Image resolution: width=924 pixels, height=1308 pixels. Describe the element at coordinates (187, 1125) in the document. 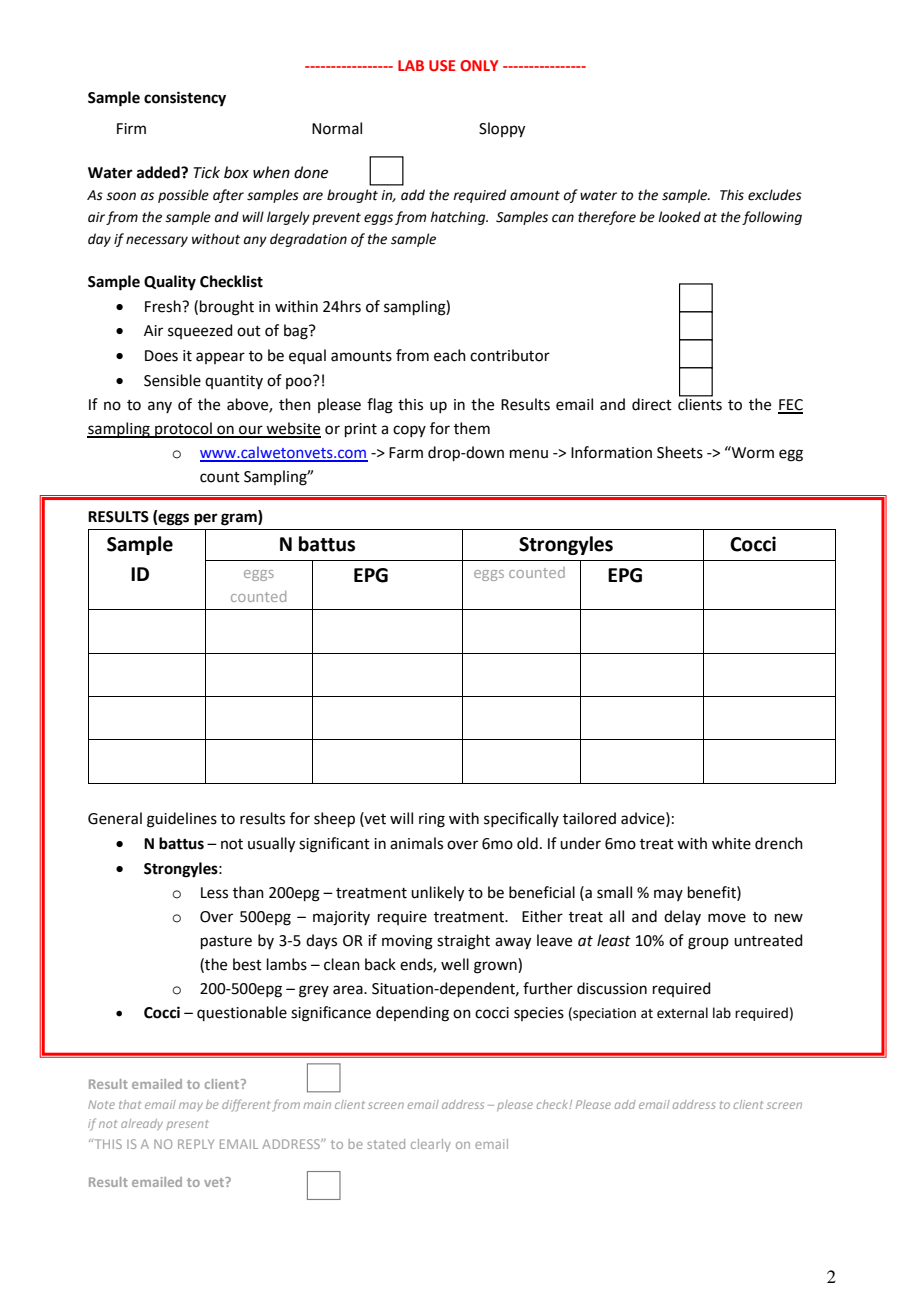

I see `present` at that location.
